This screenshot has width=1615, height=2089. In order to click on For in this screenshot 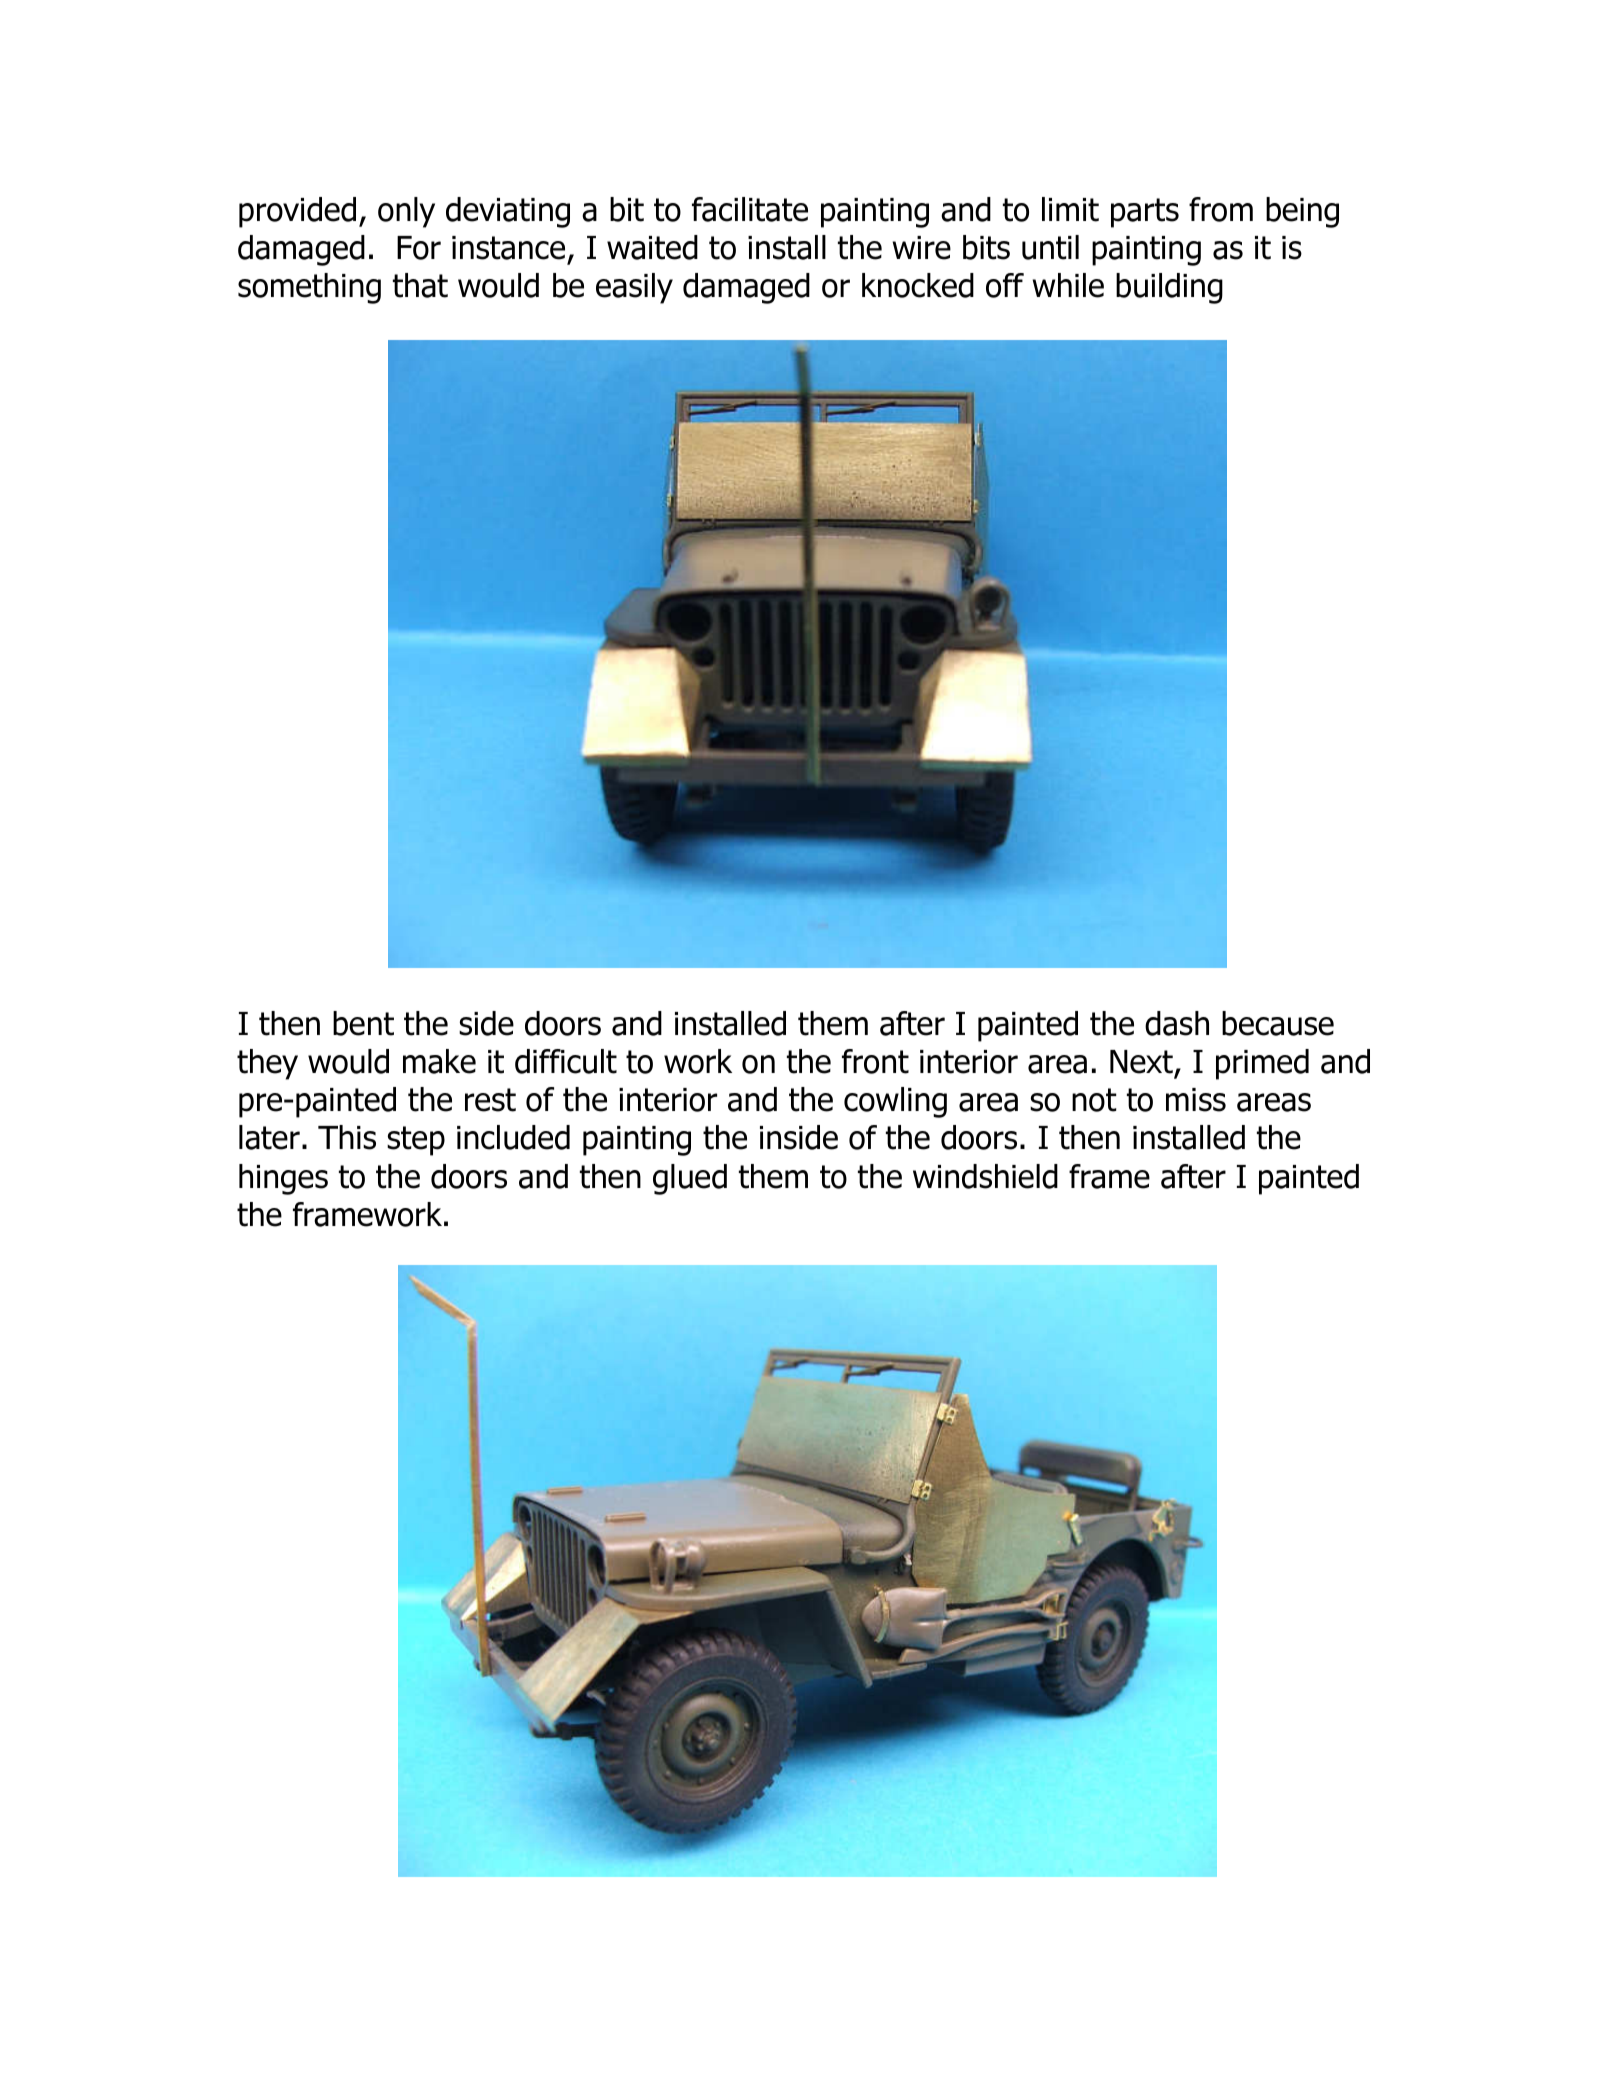, I will do `click(419, 248)`.
